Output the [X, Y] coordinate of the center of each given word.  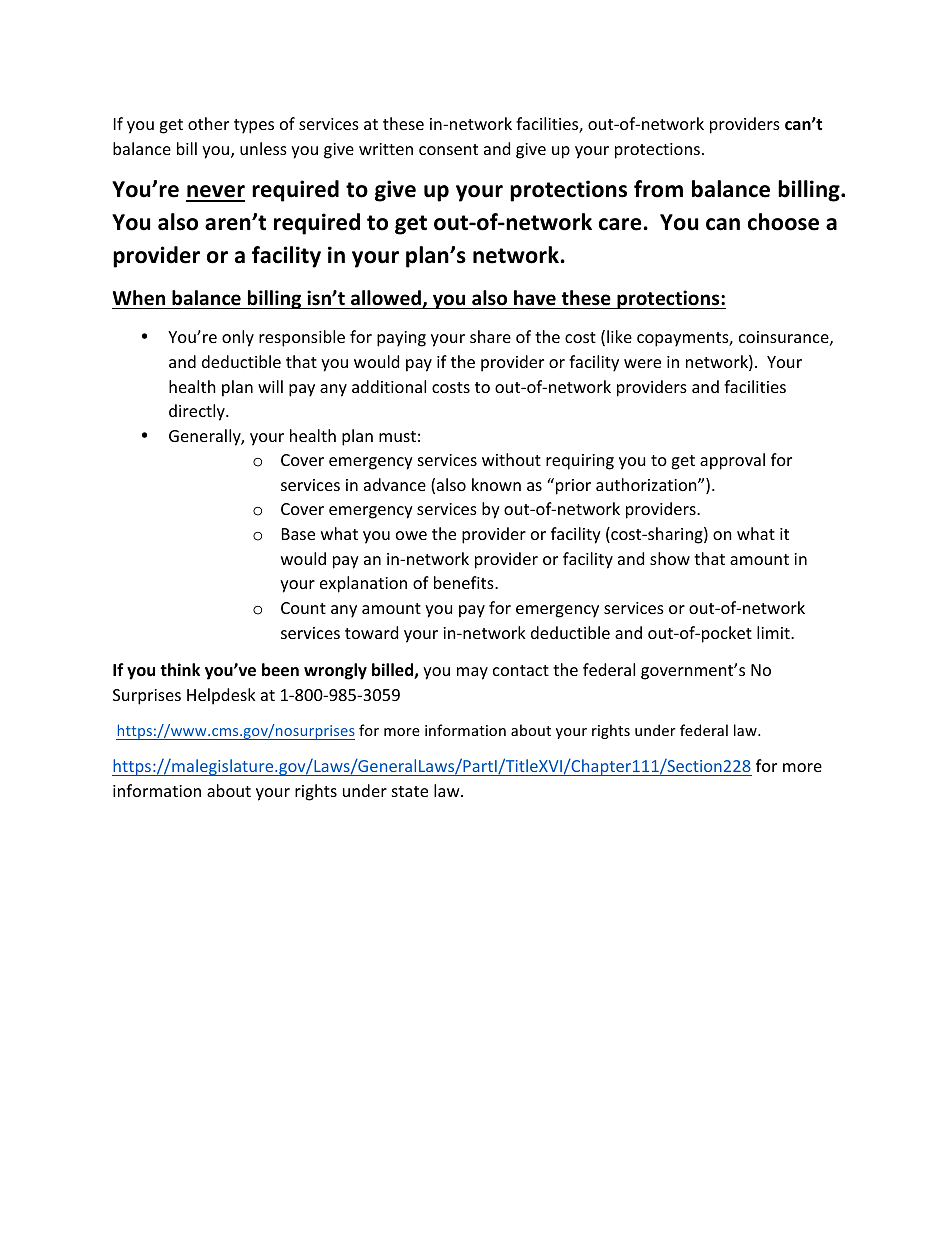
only [238, 338]
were [642, 363]
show [670, 558]
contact [521, 670]
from [658, 189]
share [490, 336]
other [208, 123]
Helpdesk [221, 696]
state [410, 791]
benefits [465, 582]
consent [448, 149]
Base [298, 534]
